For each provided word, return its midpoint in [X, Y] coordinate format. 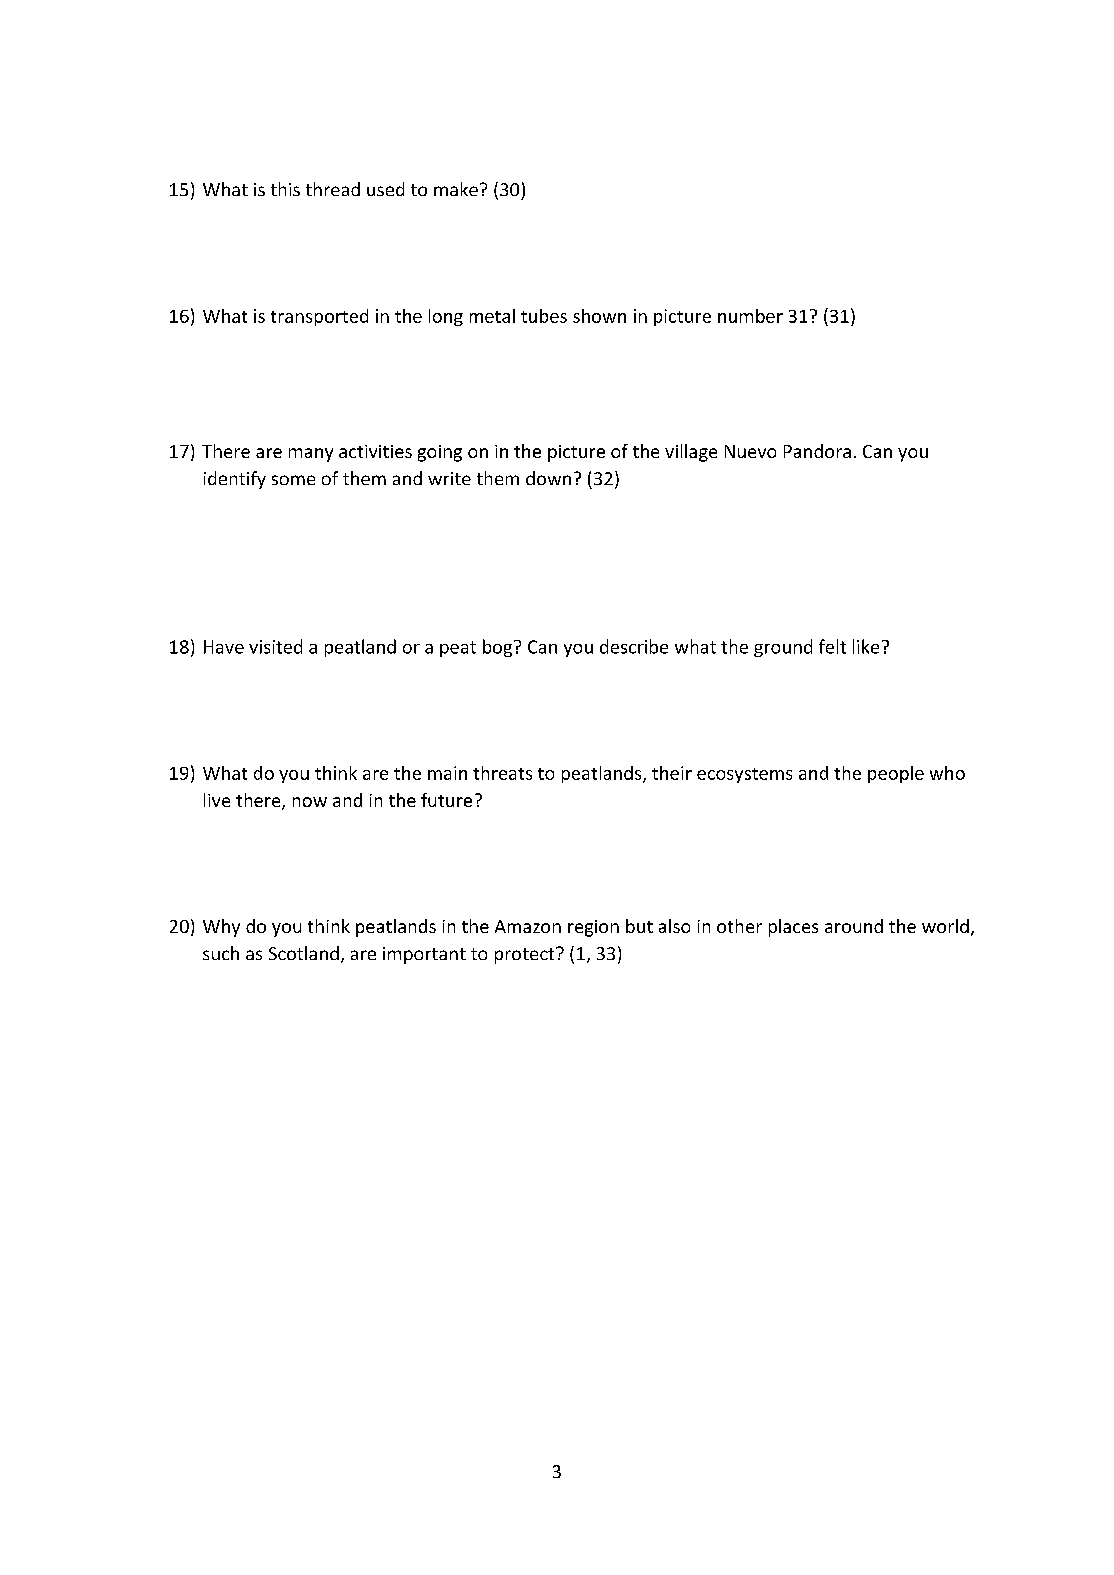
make [456, 189]
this [285, 189]
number [750, 316]
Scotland [304, 953]
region [593, 928]
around [854, 926]
